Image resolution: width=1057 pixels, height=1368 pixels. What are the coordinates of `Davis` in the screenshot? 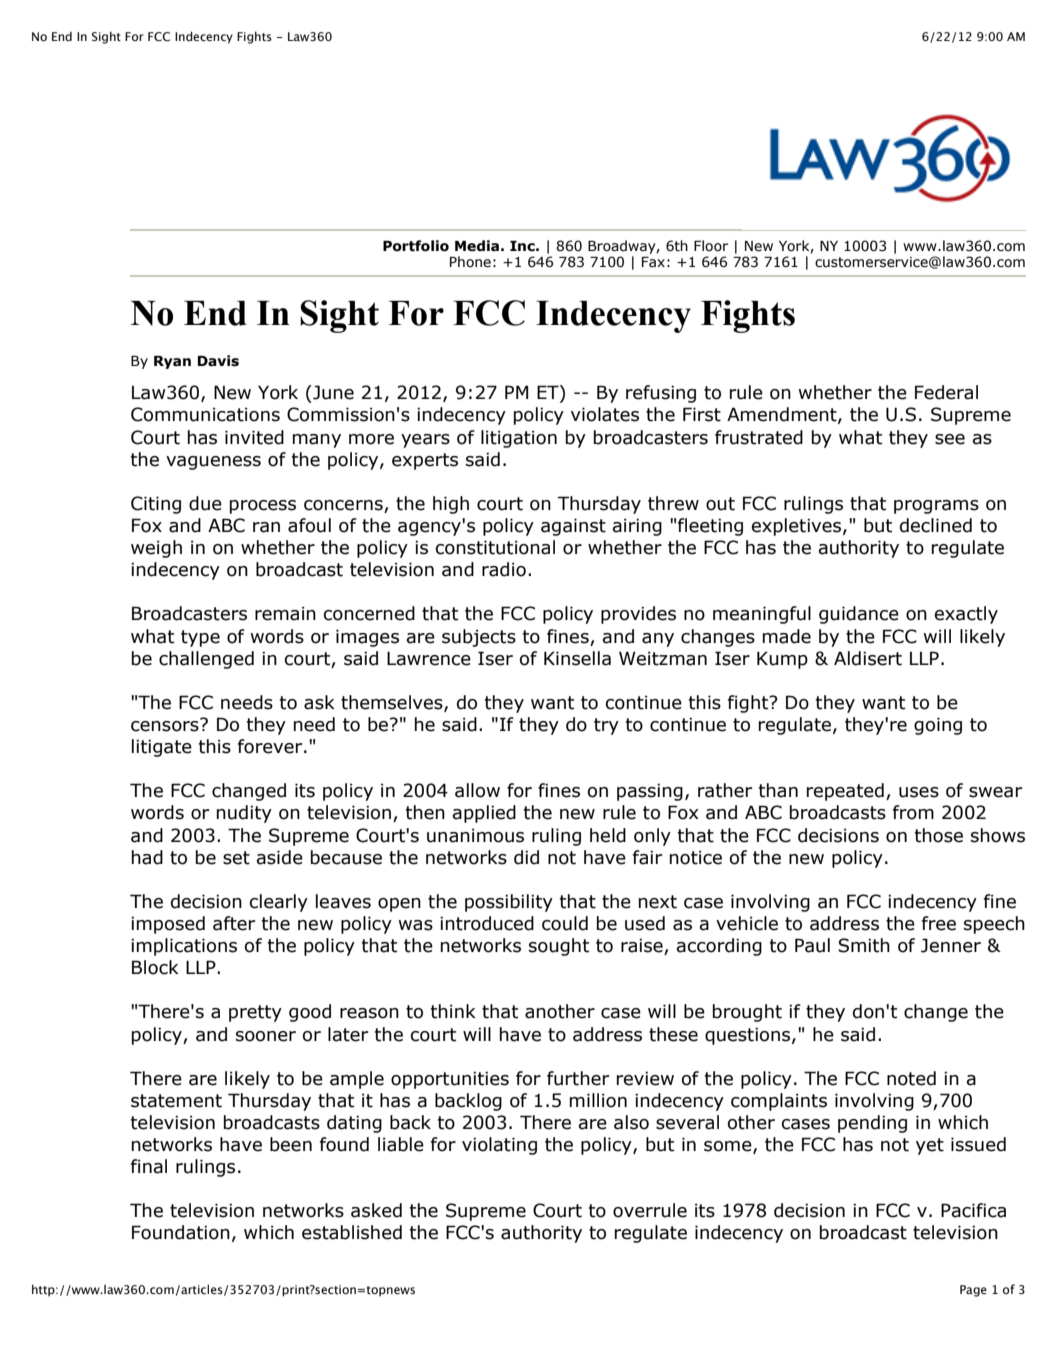 It's located at (218, 361).
